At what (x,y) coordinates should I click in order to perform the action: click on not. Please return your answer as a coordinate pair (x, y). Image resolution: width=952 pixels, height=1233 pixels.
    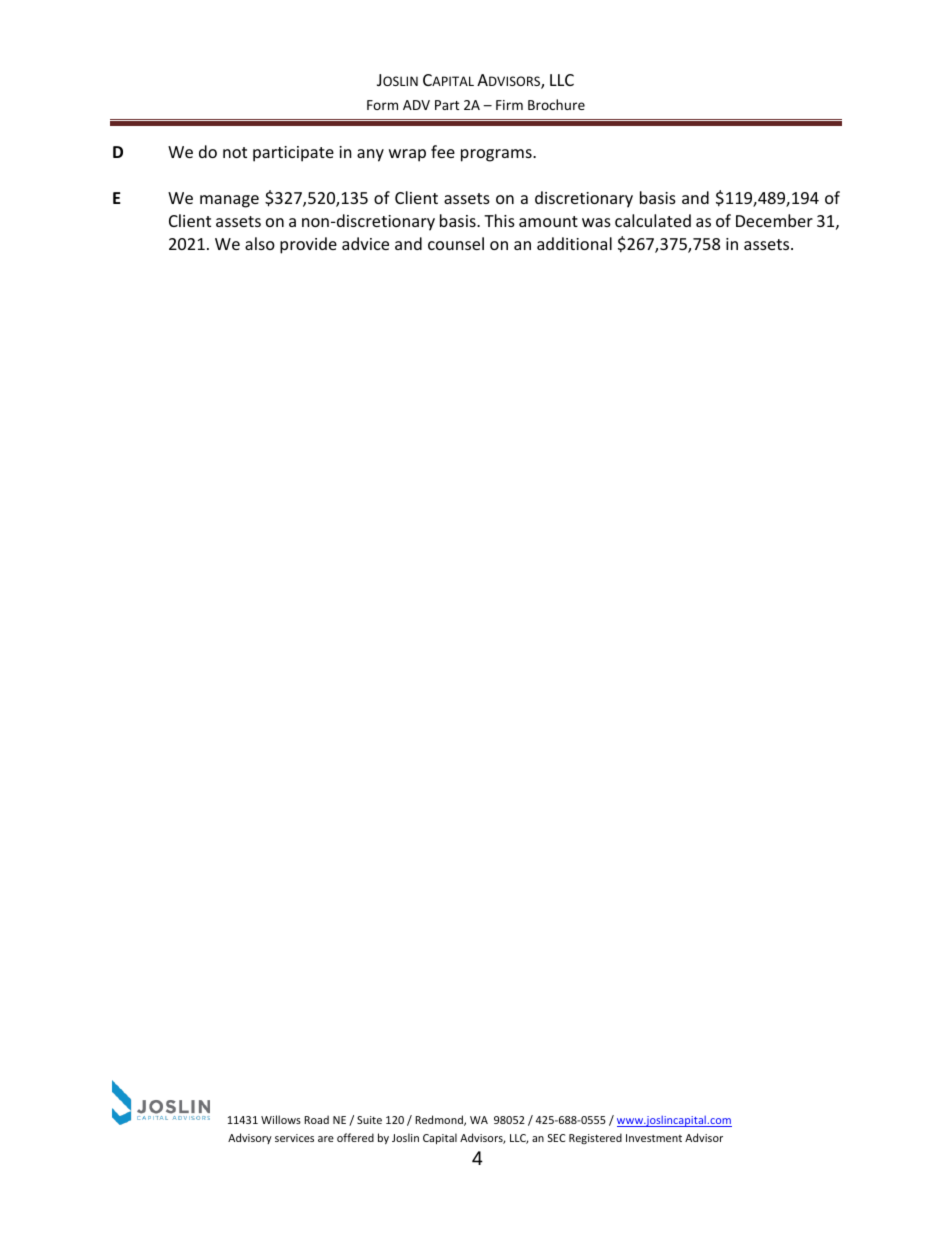
    Looking at the image, I should click on (235, 152).
